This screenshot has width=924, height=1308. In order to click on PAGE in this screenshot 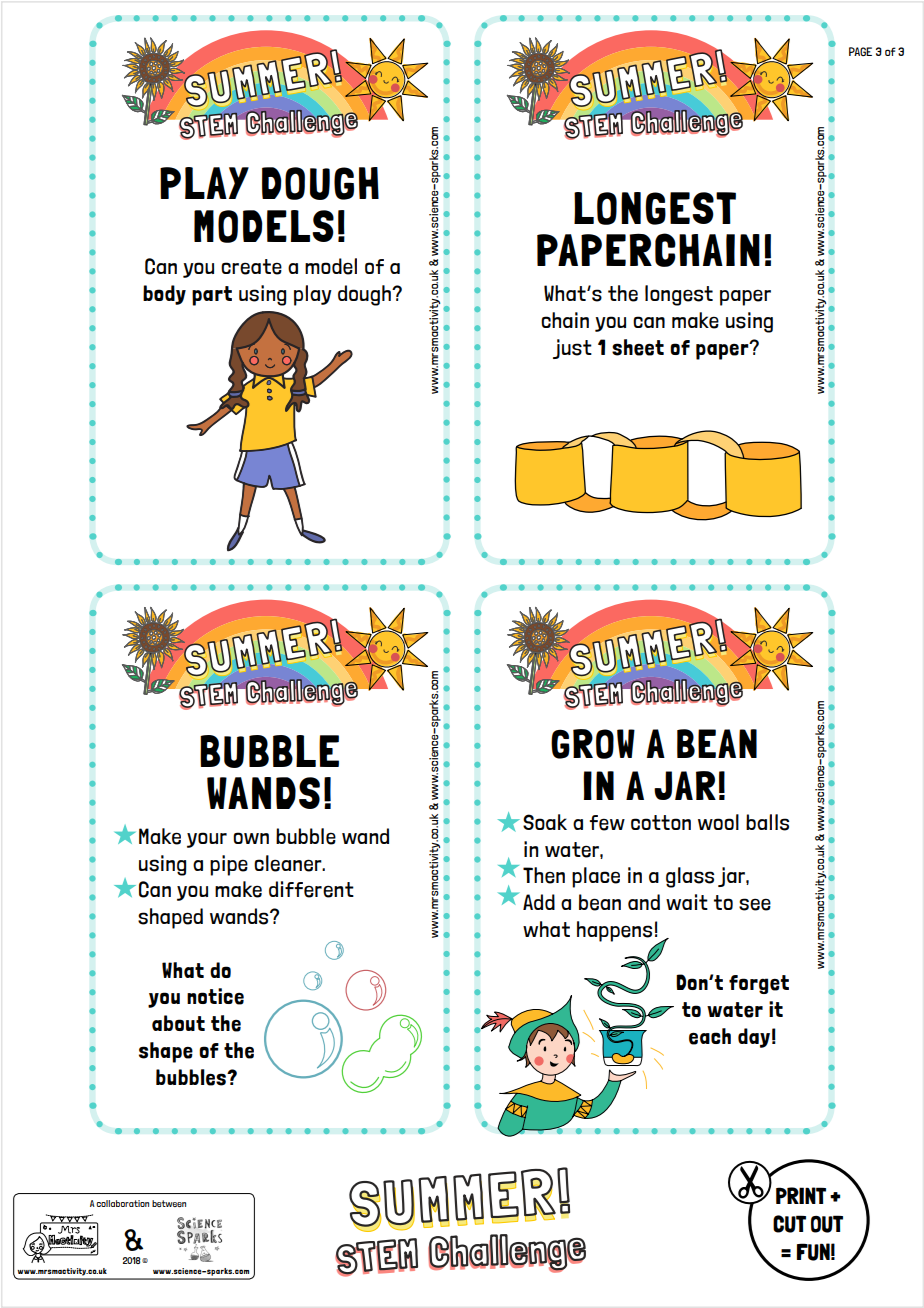, I will do `click(860, 51)`.
